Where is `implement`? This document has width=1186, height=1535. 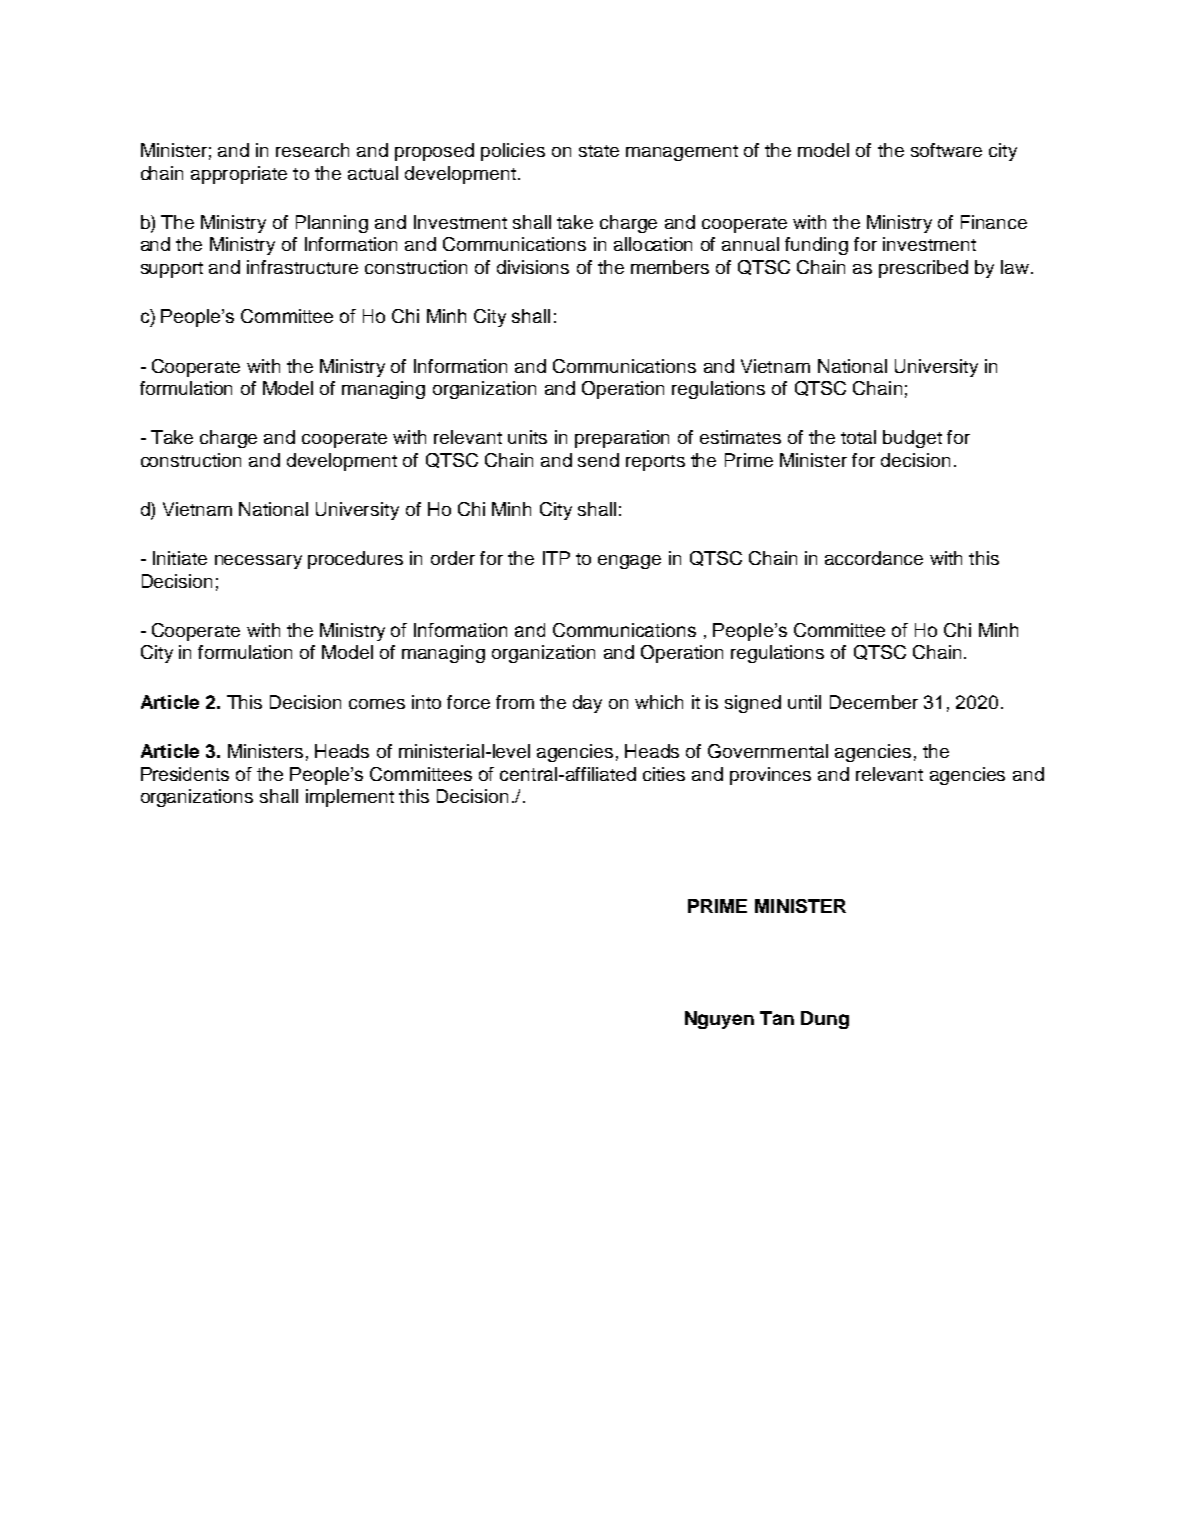
implement is located at coordinates (350, 798).
